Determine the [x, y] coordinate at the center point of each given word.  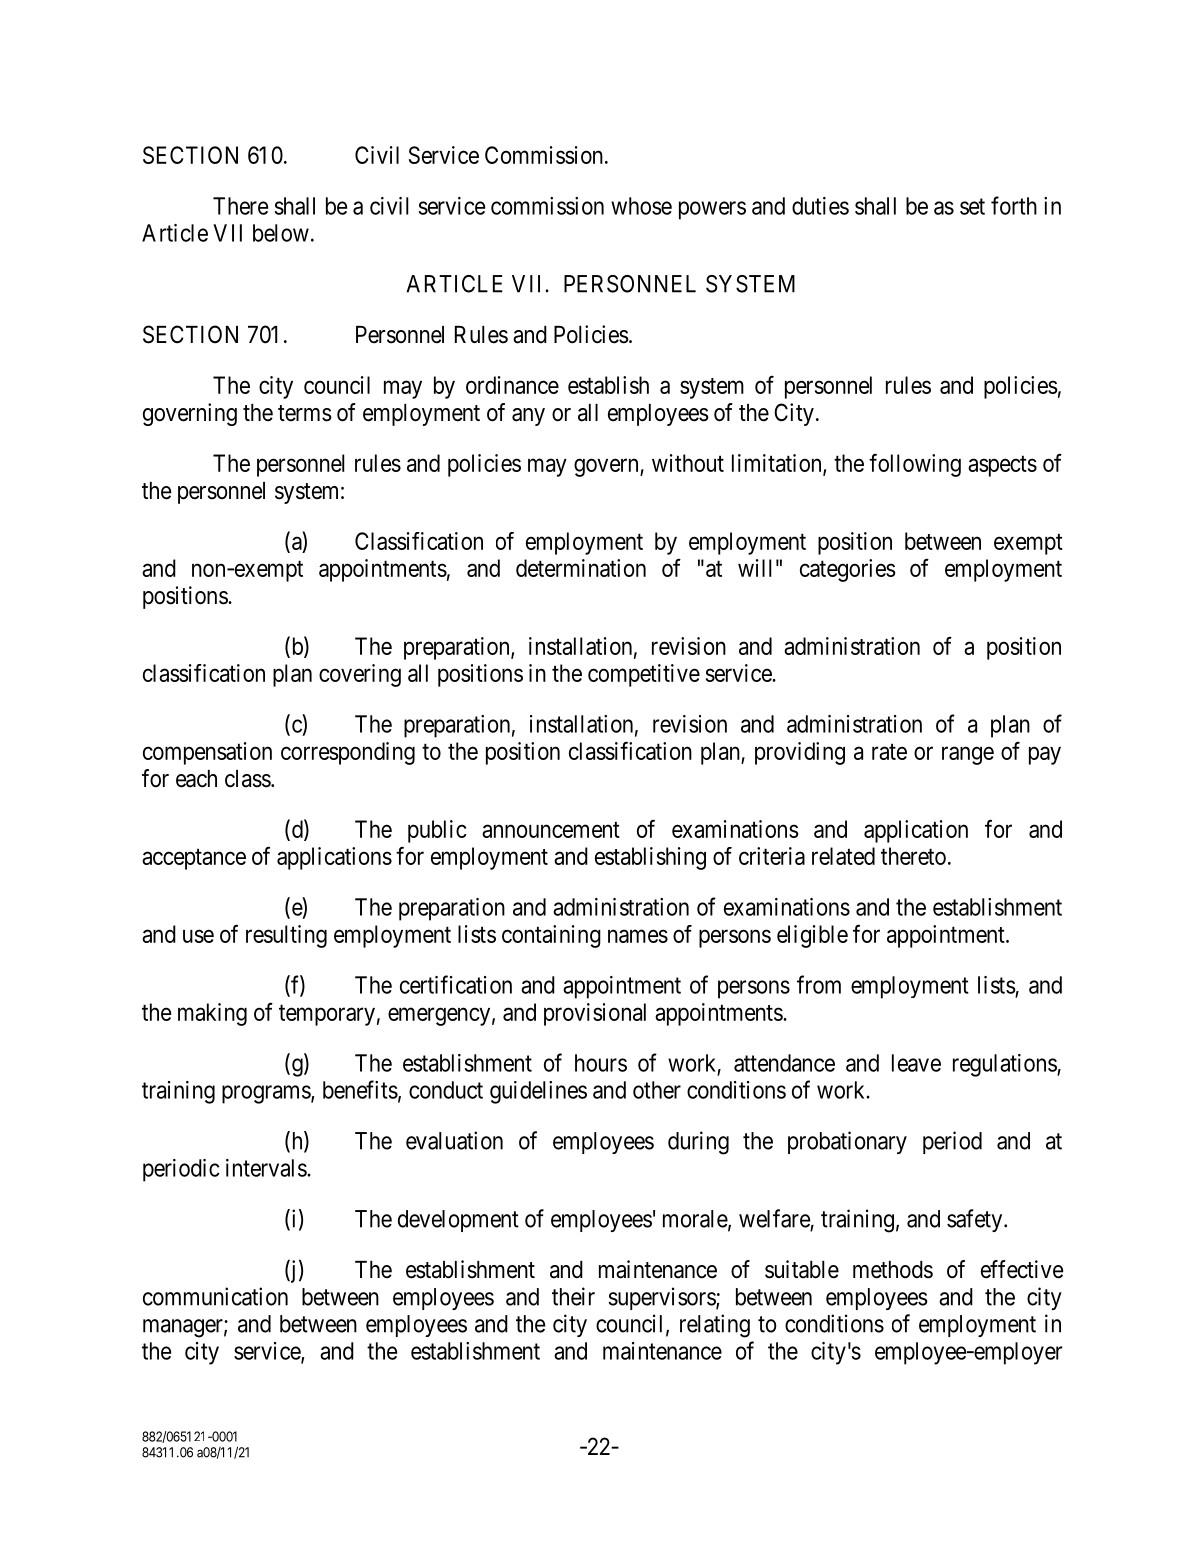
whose [641, 206]
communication [215, 1296]
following [915, 465]
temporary [327, 1015]
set [972, 206]
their [573, 1296]
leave [916, 1063]
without [688, 463]
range [968, 755]
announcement [551, 830]
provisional [595, 1014]
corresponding [348, 753]
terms [305, 413]
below [281, 233]
